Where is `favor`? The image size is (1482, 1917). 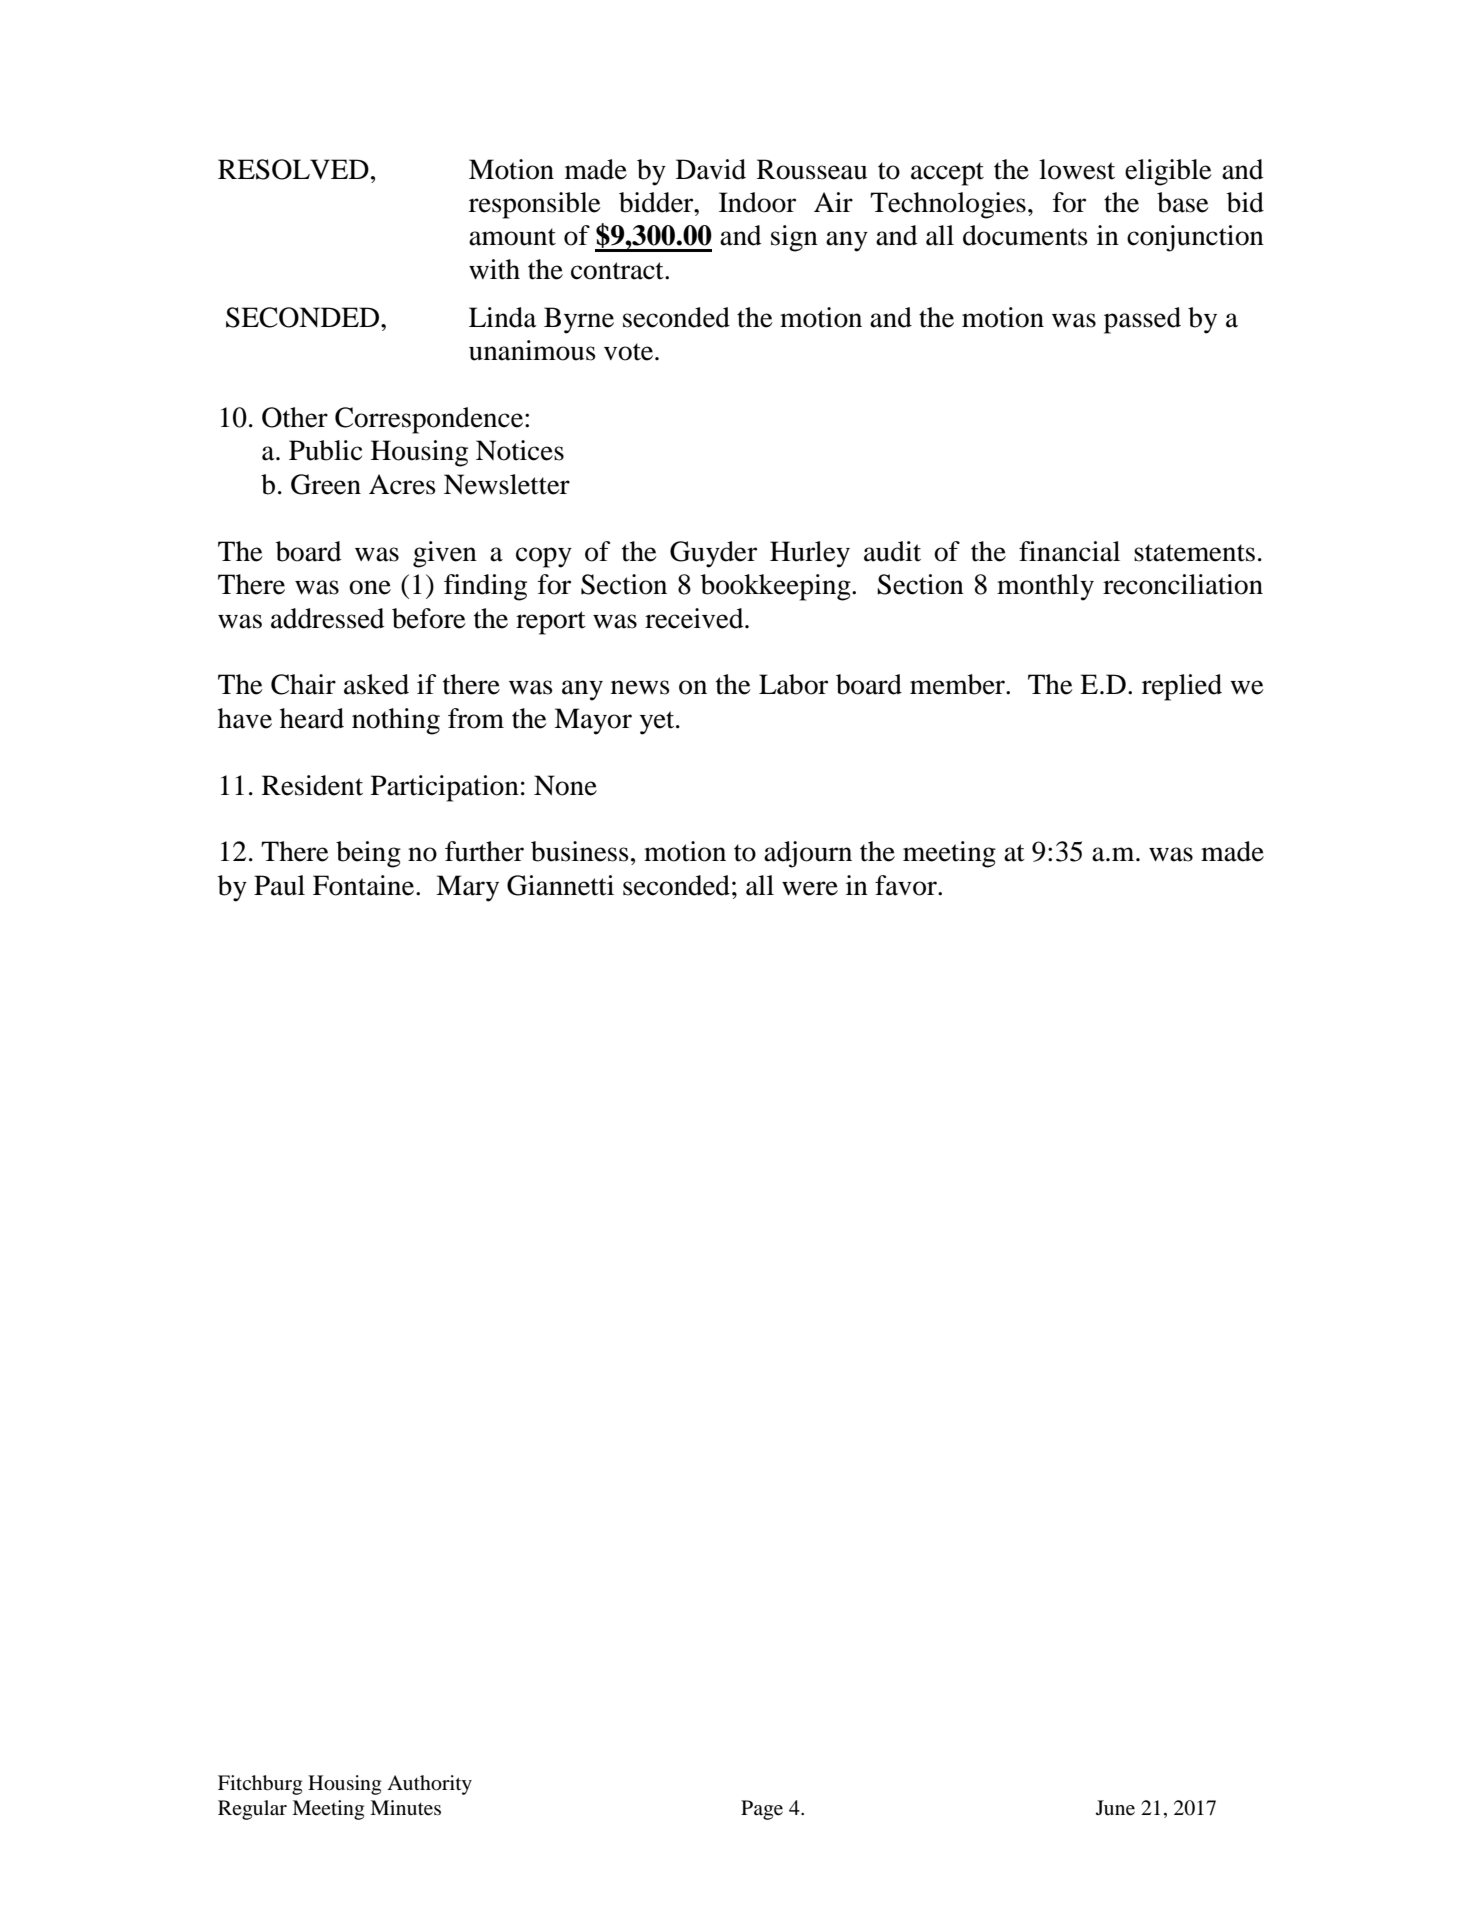
favor is located at coordinates (907, 885).
